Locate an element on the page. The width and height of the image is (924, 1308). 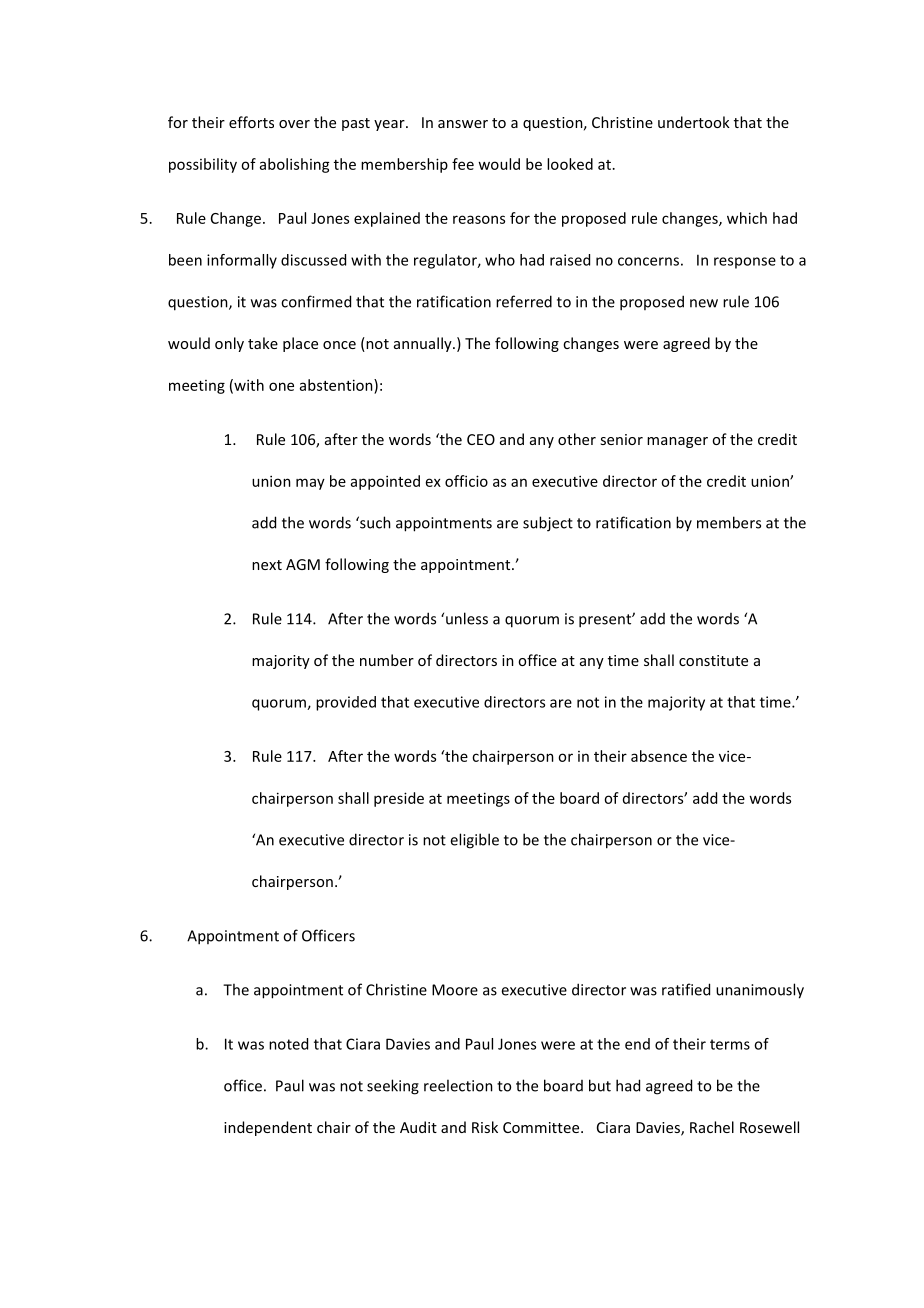
eligible is located at coordinates (474, 841).
